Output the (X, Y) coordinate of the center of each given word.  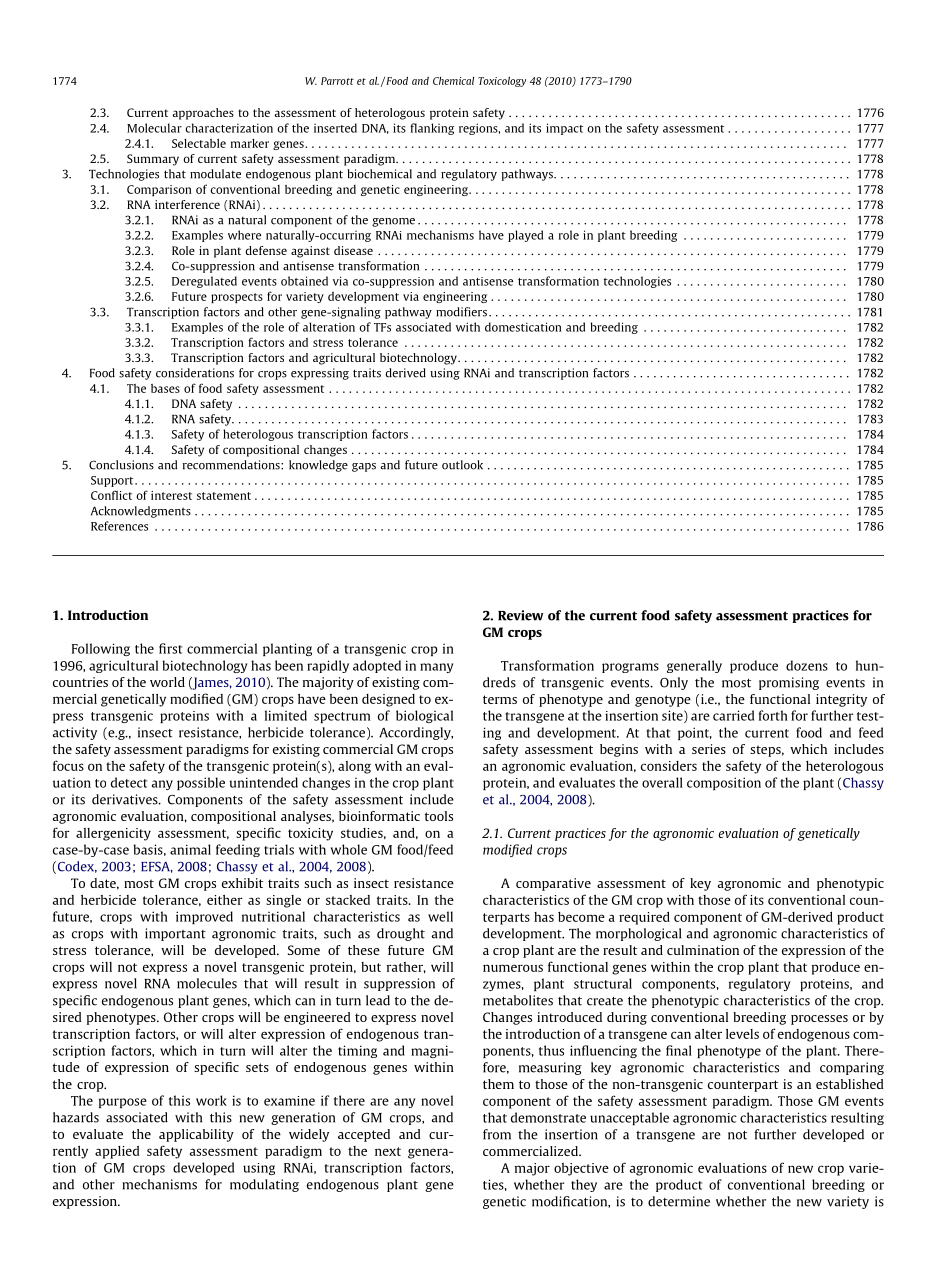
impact (564, 129)
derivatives (126, 799)
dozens (807, 665)
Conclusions (121, 465)
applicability (196, 1135)
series (709, 749)
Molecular (154, 128)
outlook (462, 465)
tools (439, 816)
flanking (432, 129)
